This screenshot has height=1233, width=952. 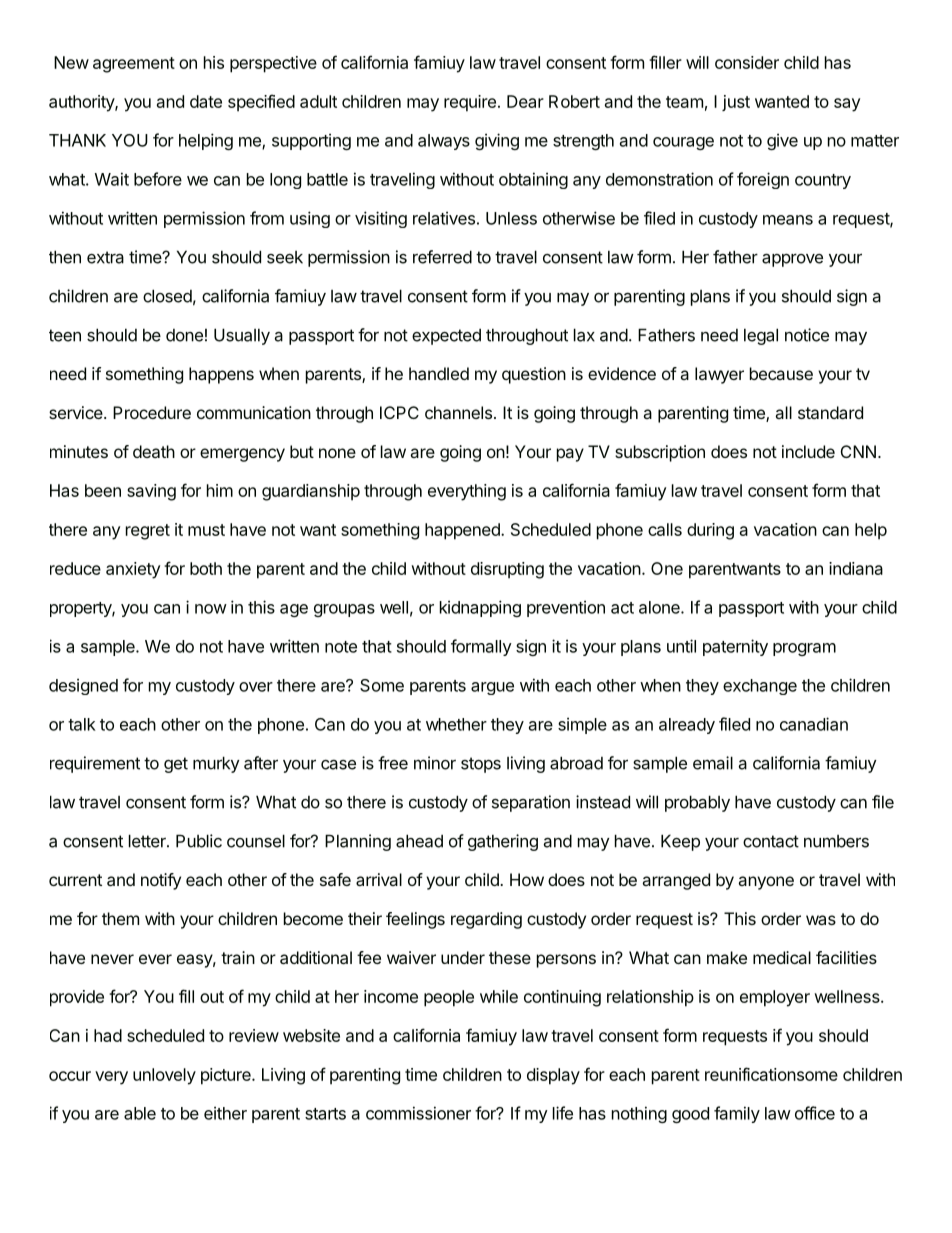 I want to click on date, so click(x=206, y=101).
